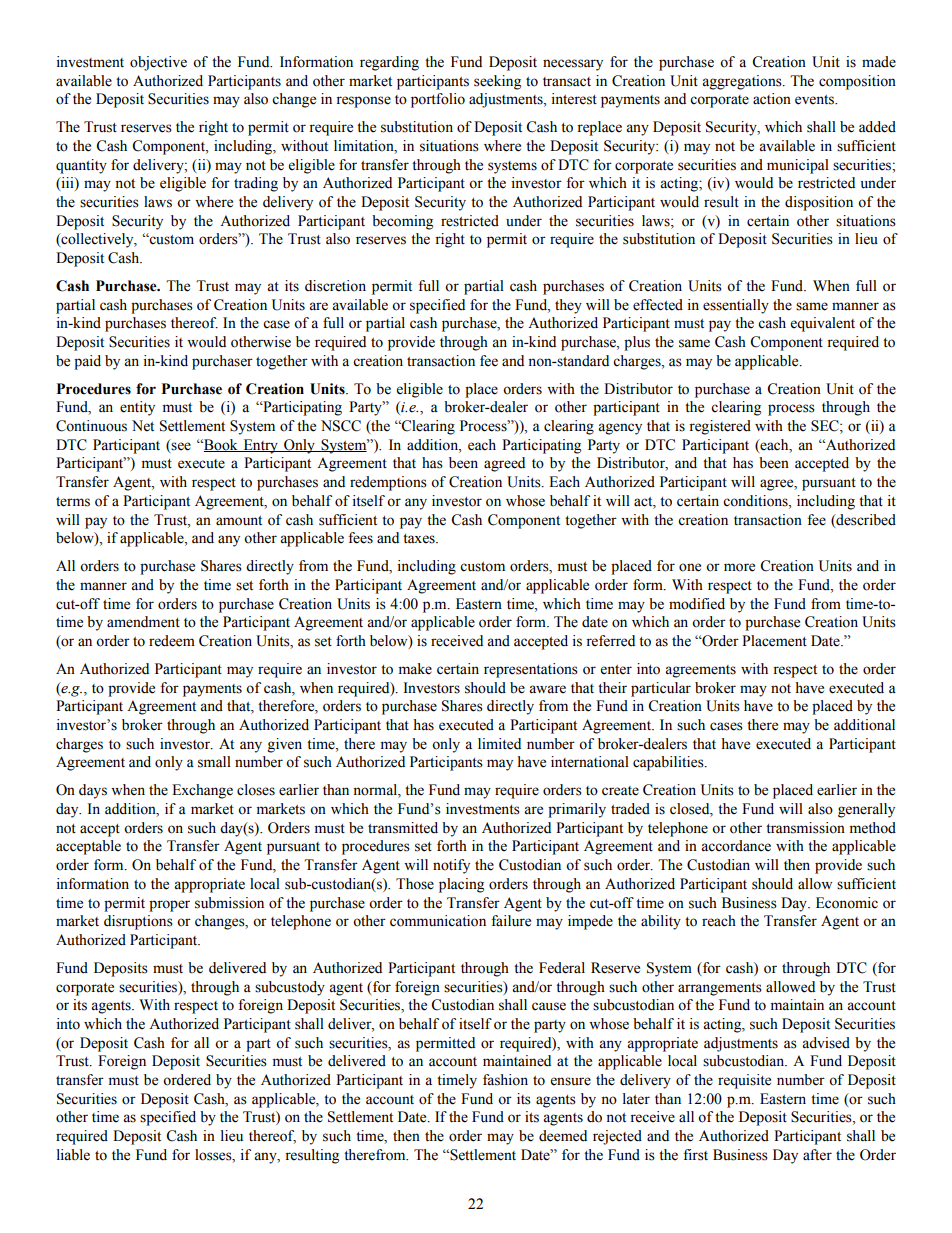  What do you see at coordinates (568, 306) in the screenshot?
I see `they` at bounding box center [568, 306].
